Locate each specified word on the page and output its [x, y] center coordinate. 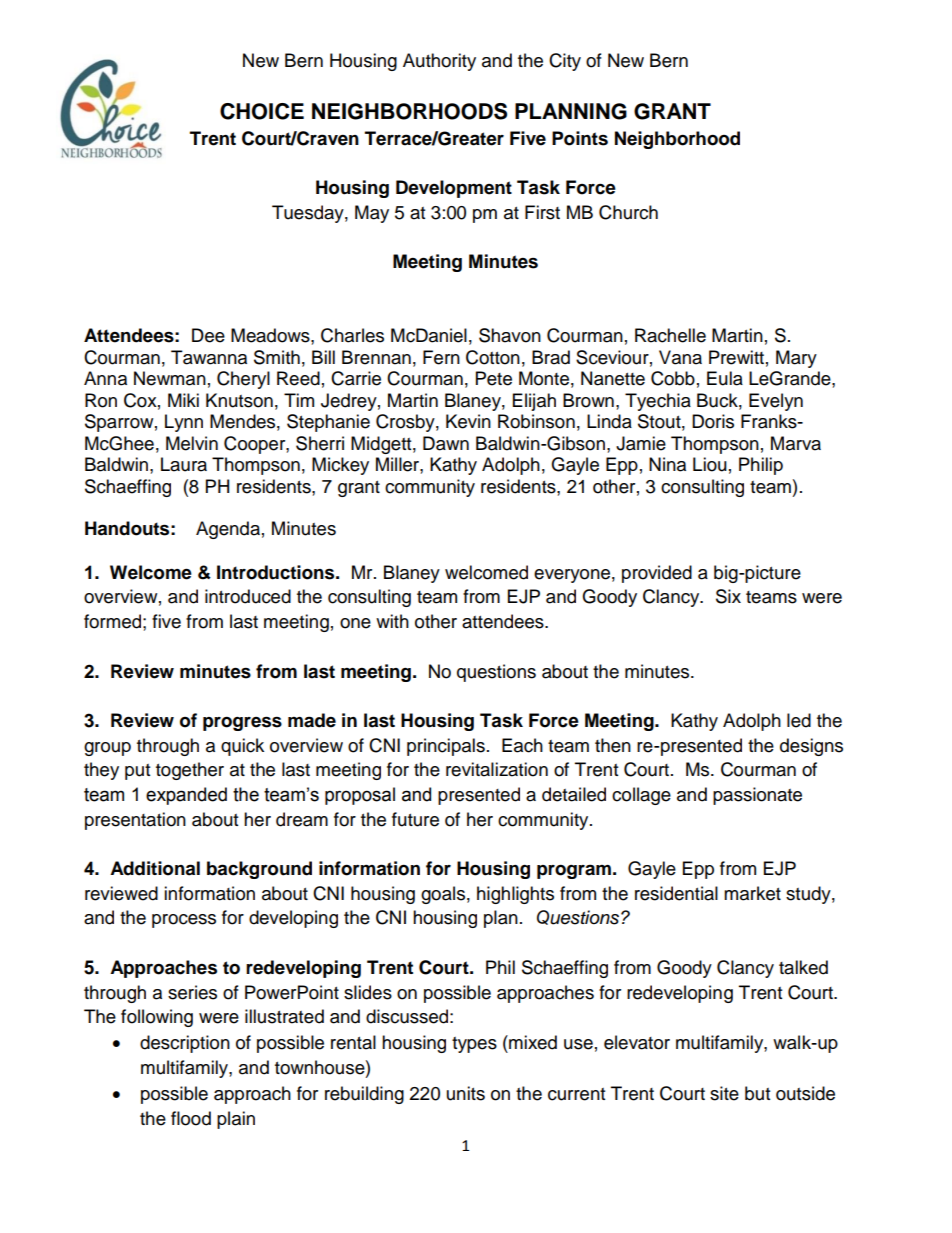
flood [191, 1118]
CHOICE [262, 111]
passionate [757, 796]
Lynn [184, 423]
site [724, 1093]
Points [580, 138]
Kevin [468, 421]
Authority [439, 62]
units [466, 1093]
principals [446, 747]
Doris [713, 421]
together [190, 771]
